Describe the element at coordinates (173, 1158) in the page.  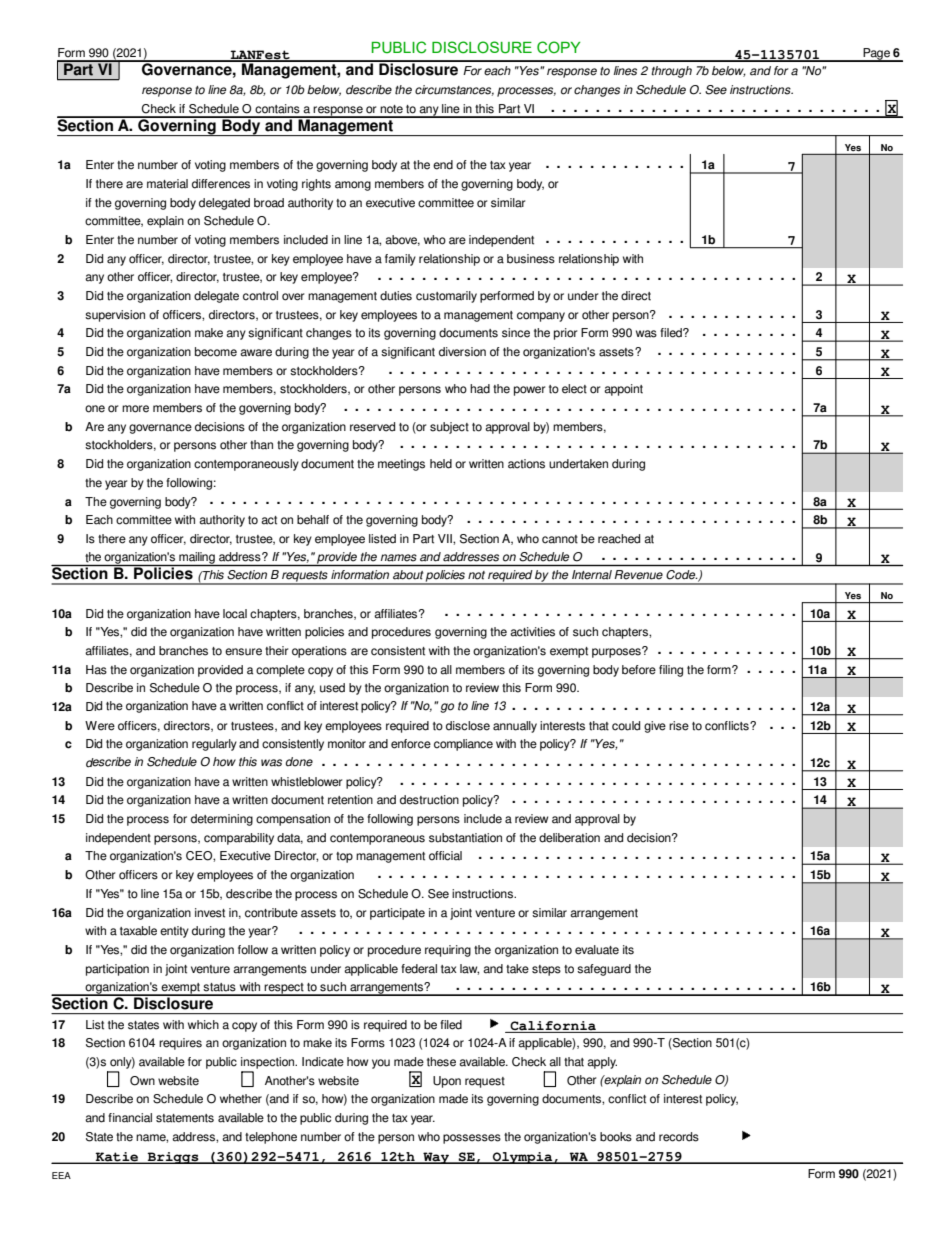
I see `Briggs` at that location.
